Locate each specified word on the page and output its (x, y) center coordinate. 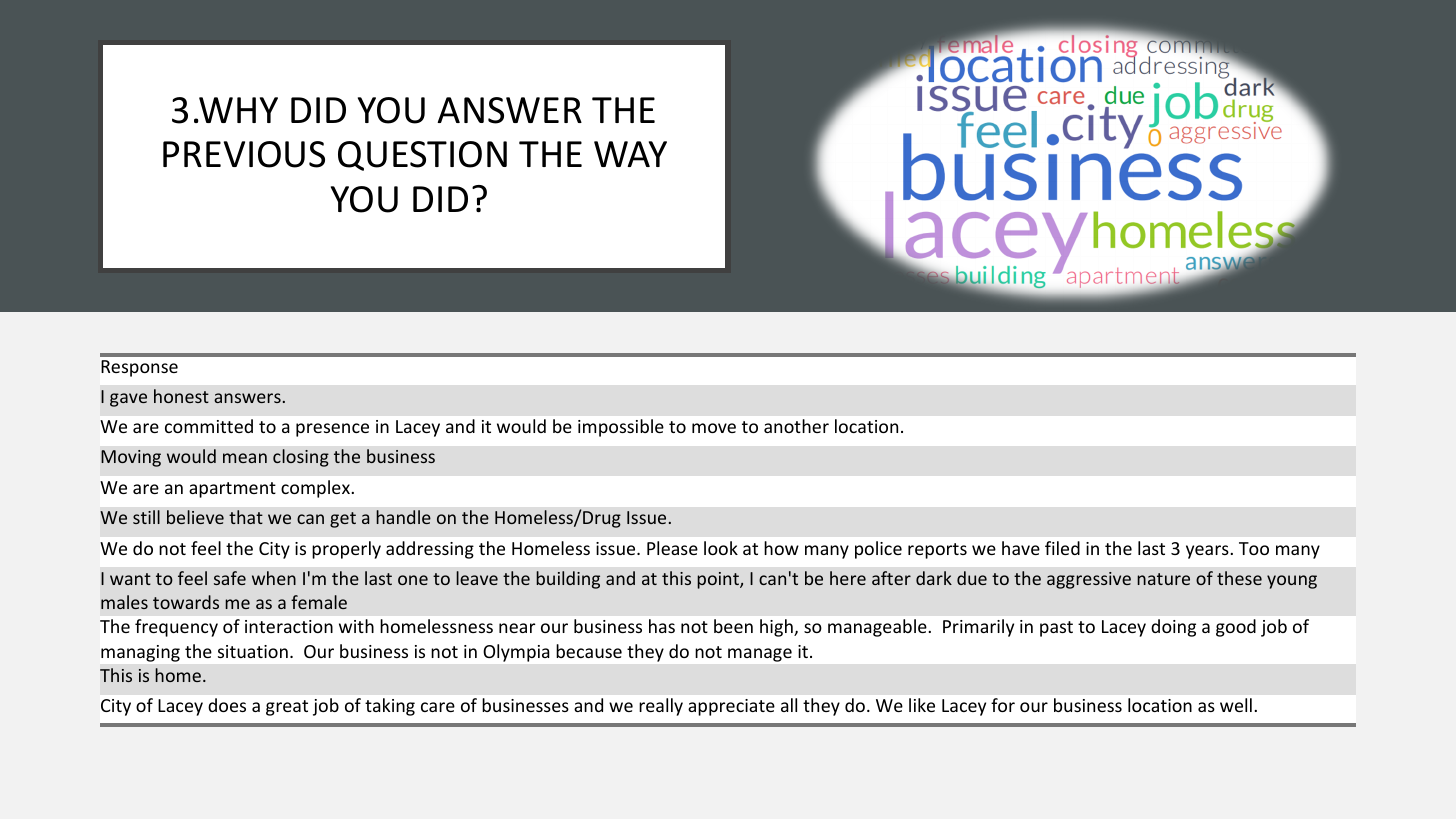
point (719, 580)
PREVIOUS (244, 154)
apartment (232, 490)
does (227, 705)
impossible (621, 428)
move (714, 428)
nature (1163, 579)
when (274, 578)
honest (181, 396)
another (796, 426)
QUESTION (422, 156)
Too (1254, 548)
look (721, 548)
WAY (630, 154)
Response (139, 368)
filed (1062, 548)
